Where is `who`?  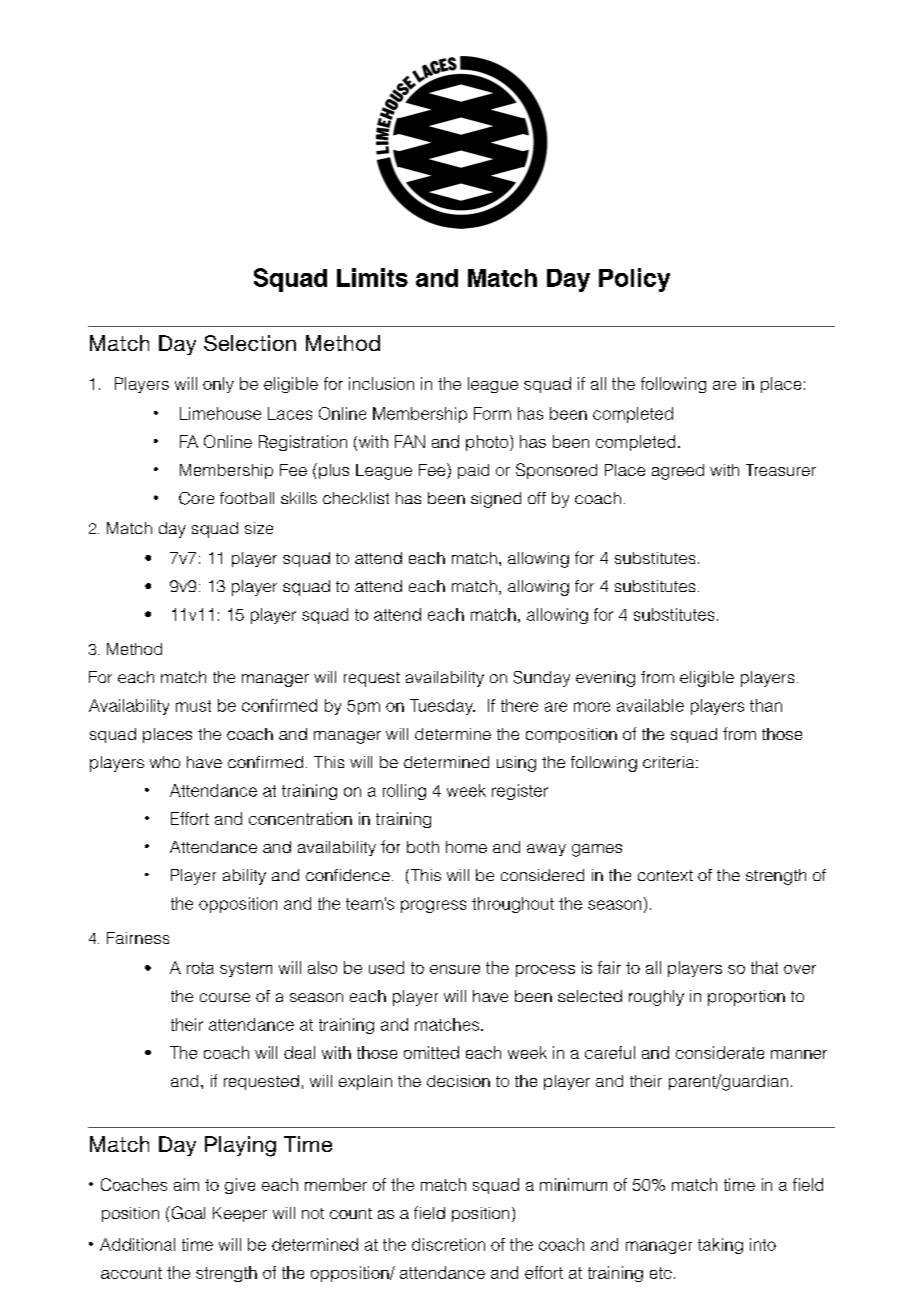
who is located at coordinates (165, 762).
